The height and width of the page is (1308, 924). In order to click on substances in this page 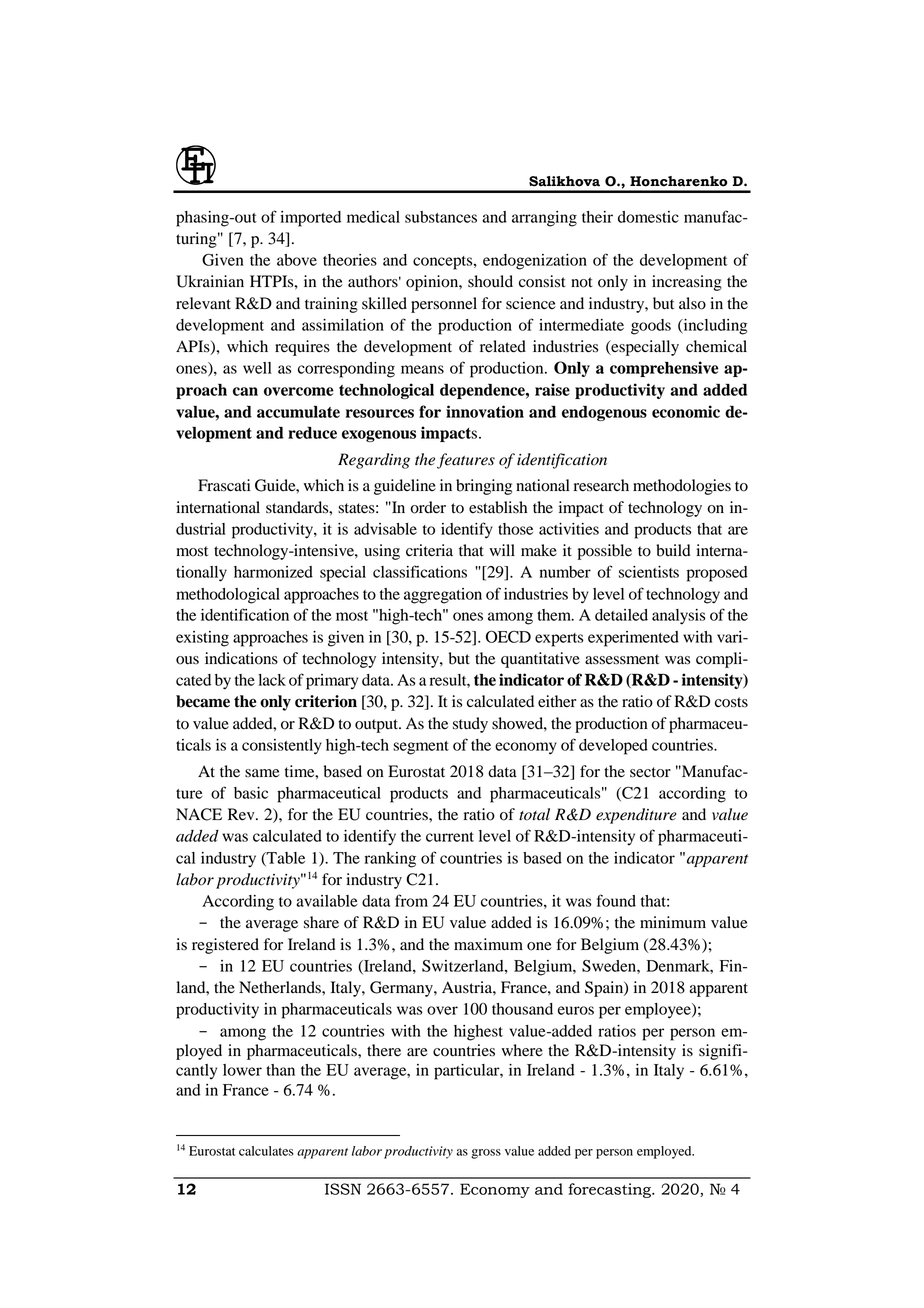, I will do `click(441, 217)`.
